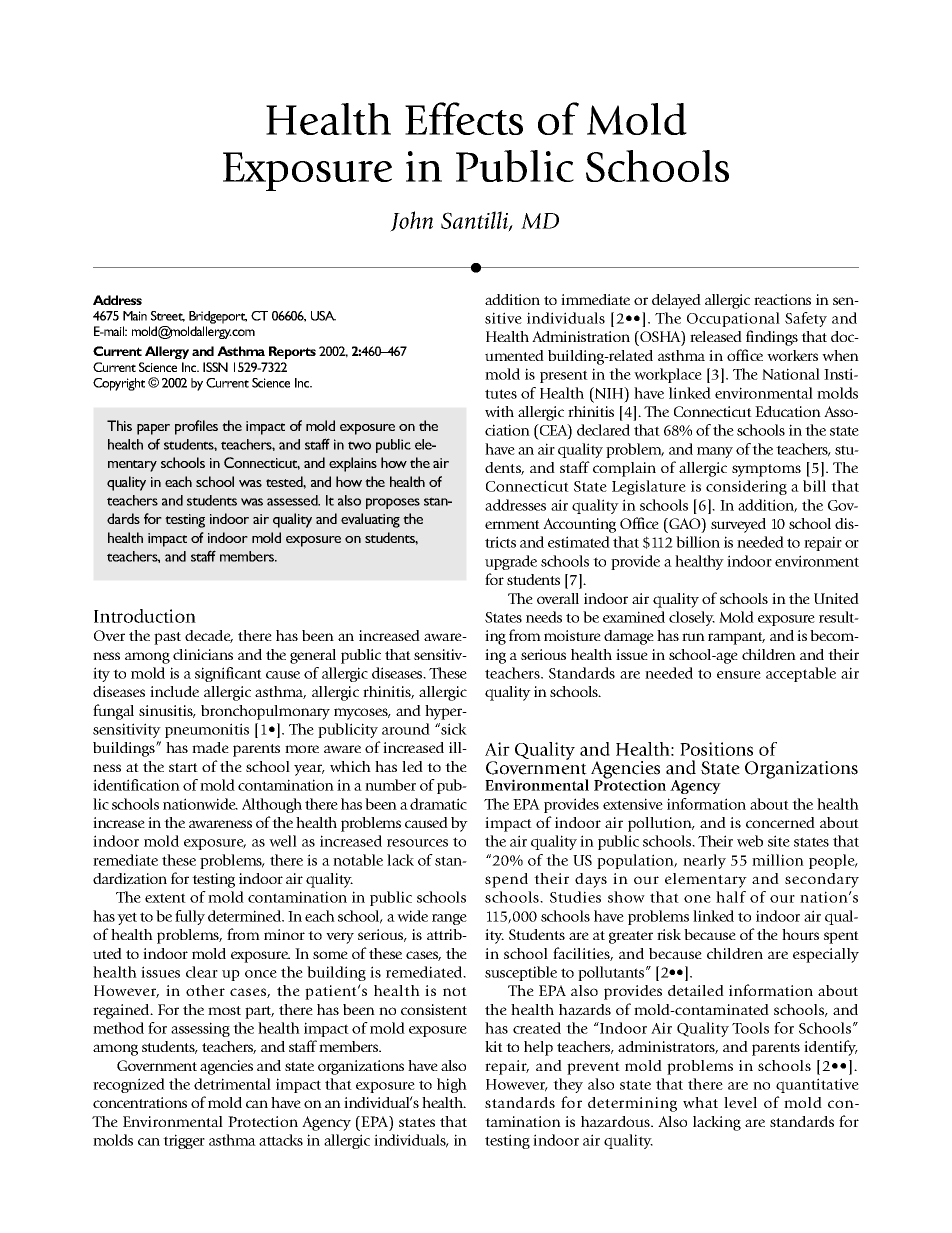 The width and height of the screenshot is (952, 1233). Describe the element at coordinates (782, 299) in the screenshot. I see `reactions` at that location.
